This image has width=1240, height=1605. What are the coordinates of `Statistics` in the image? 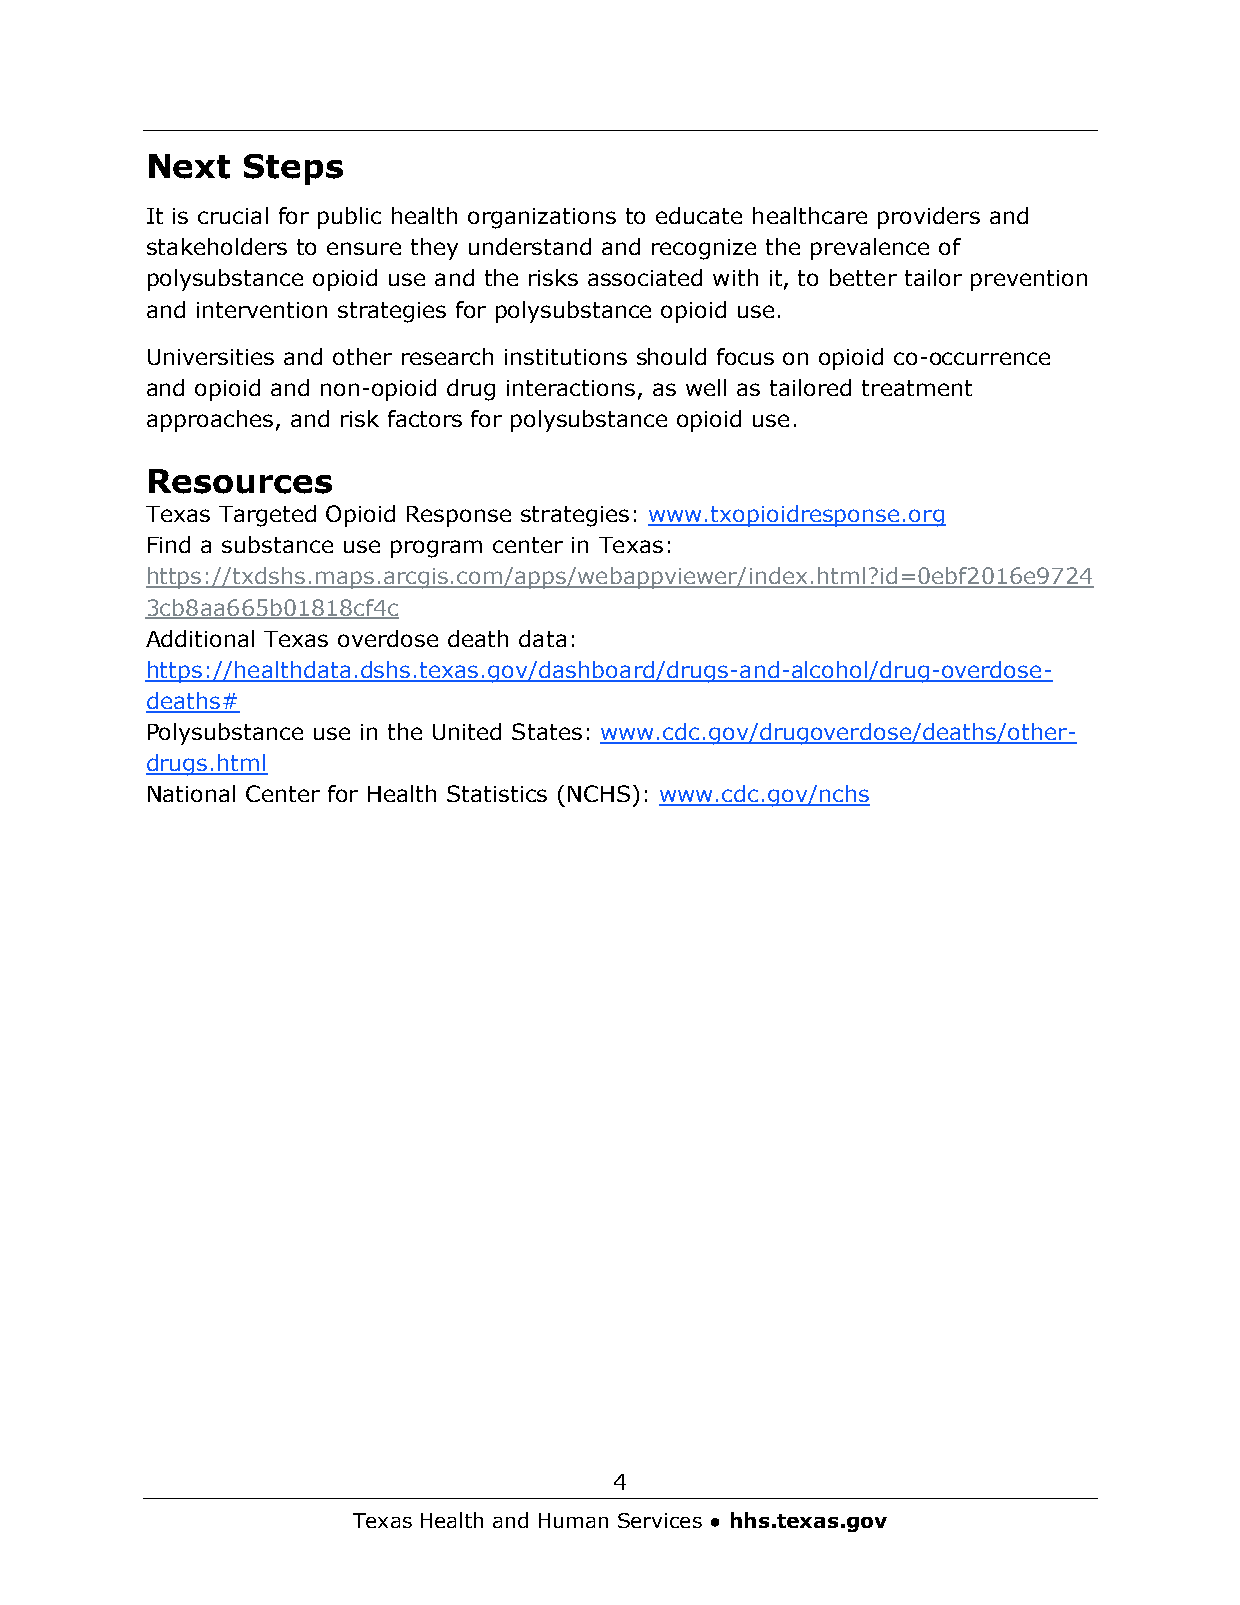 It's located at (497, 793).
